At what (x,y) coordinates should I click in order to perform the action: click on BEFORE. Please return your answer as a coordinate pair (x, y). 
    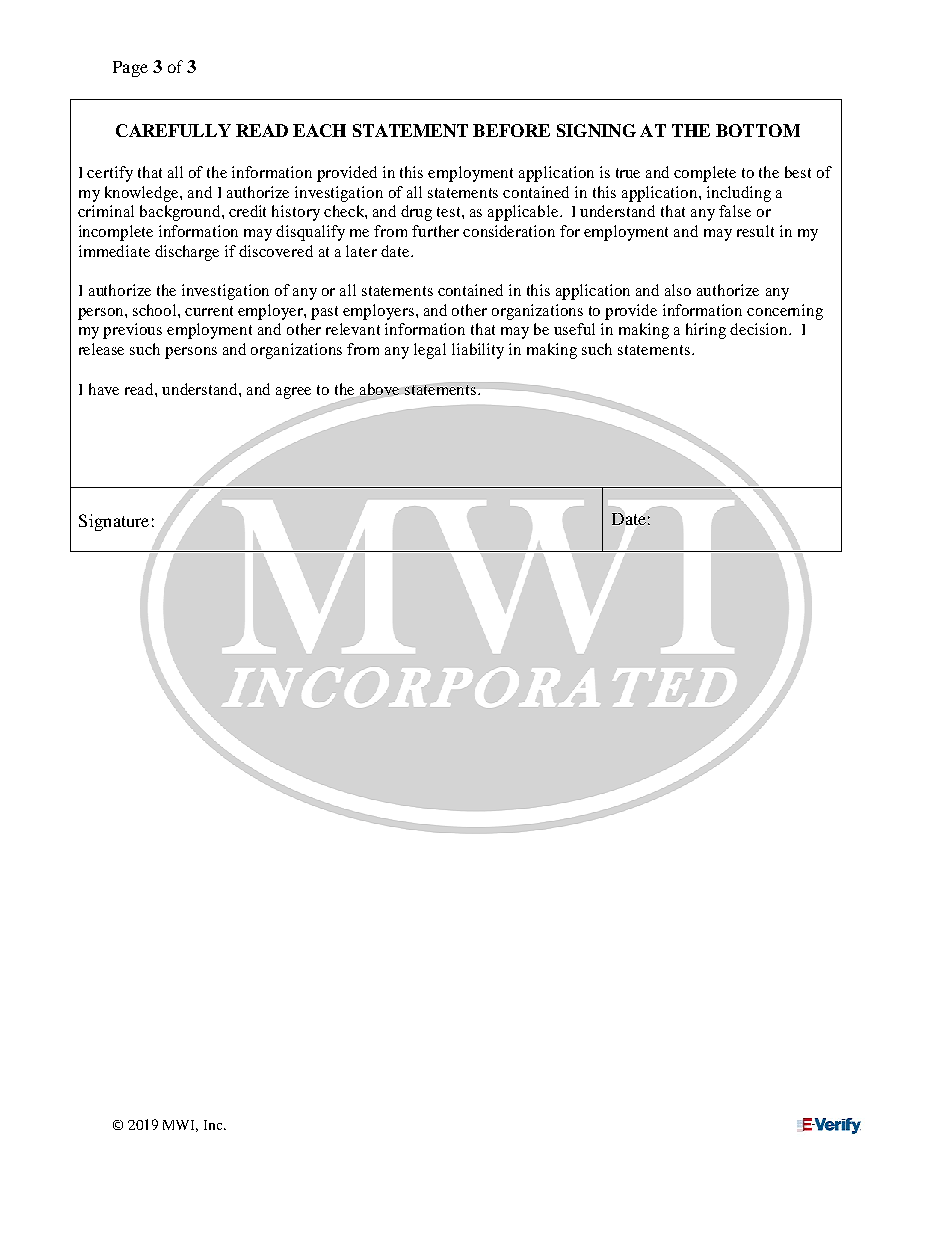
    Looking at the image, I should click on (511, 130).
